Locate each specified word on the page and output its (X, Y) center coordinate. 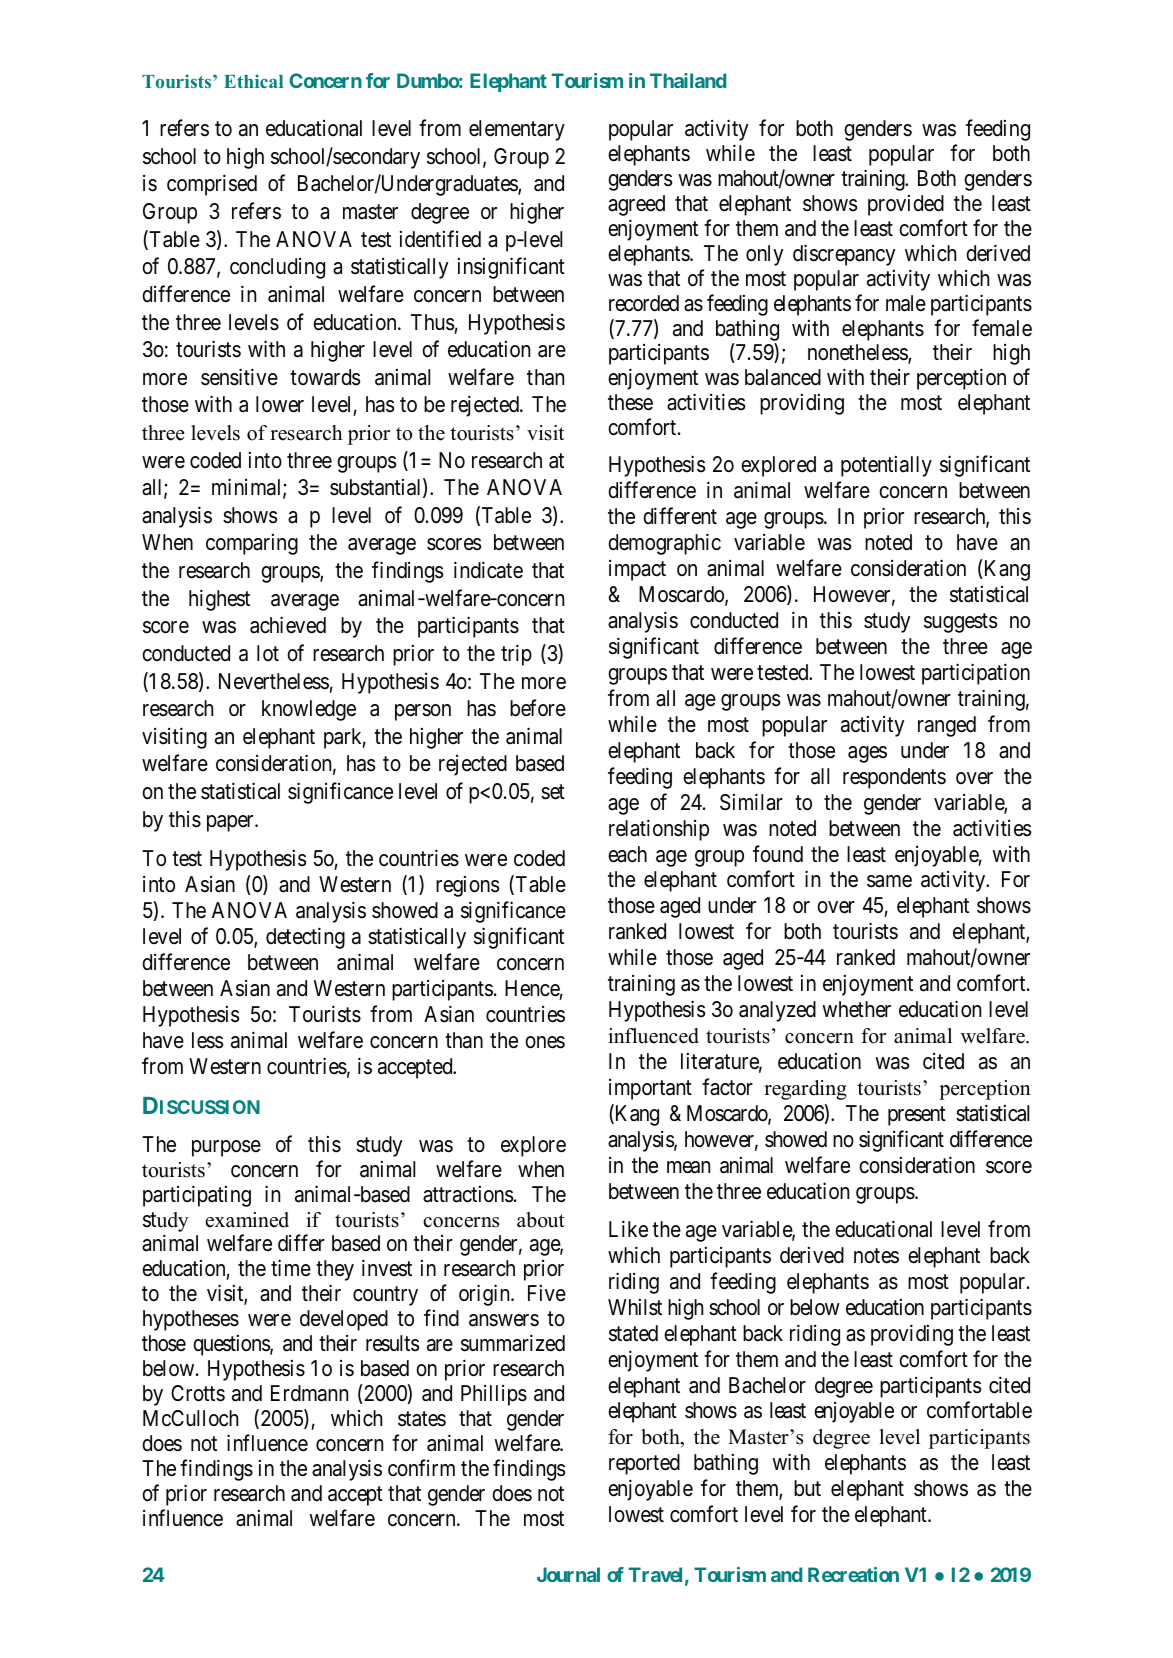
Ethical (253, 81)
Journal (568, 1574)
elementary (517, 130)
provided (906, 205)
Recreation (853, 1574)
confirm (421, 1468)
